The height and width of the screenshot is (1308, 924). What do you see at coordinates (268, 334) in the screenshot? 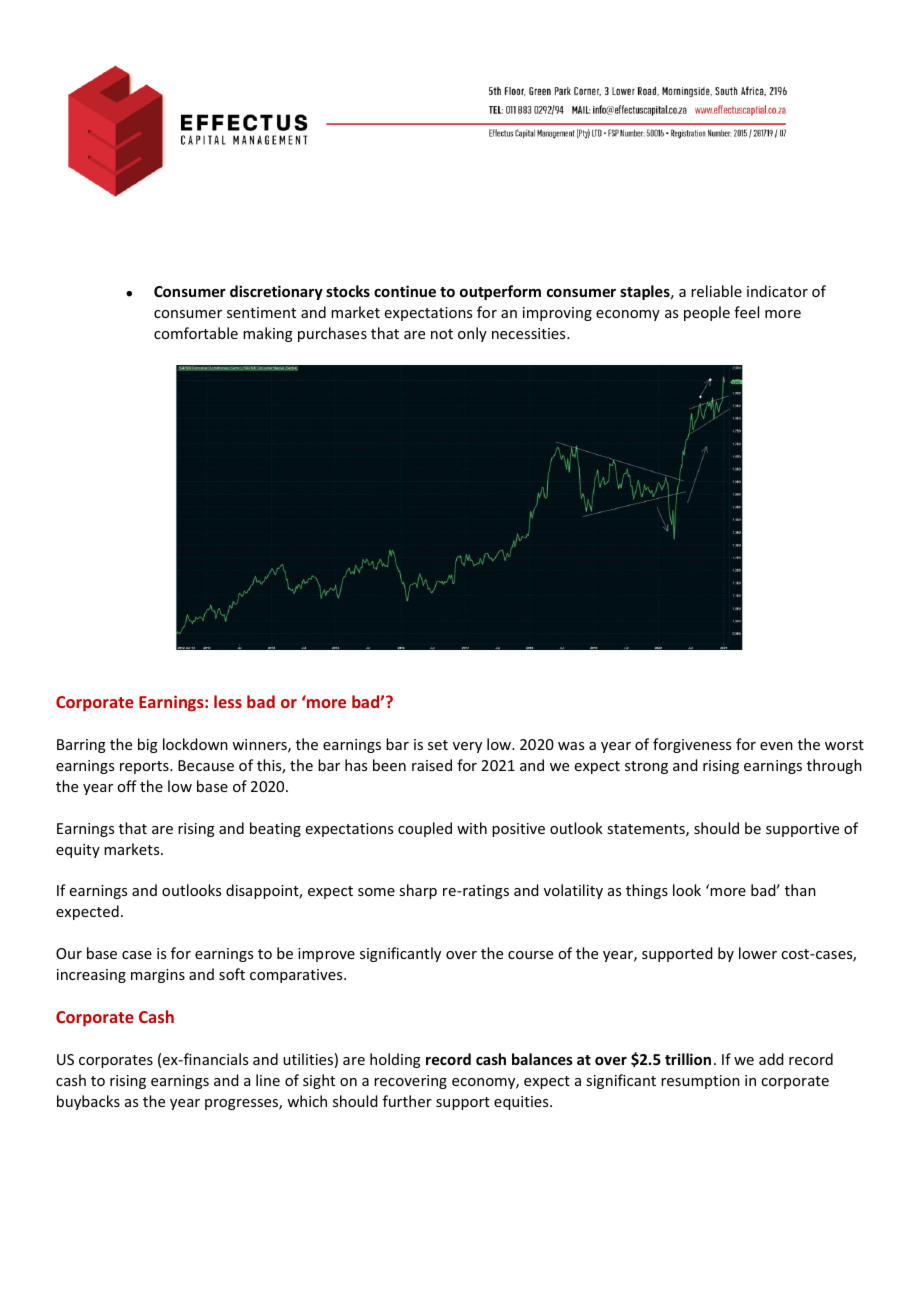
I see `making` at bounding box center [268, 334].
